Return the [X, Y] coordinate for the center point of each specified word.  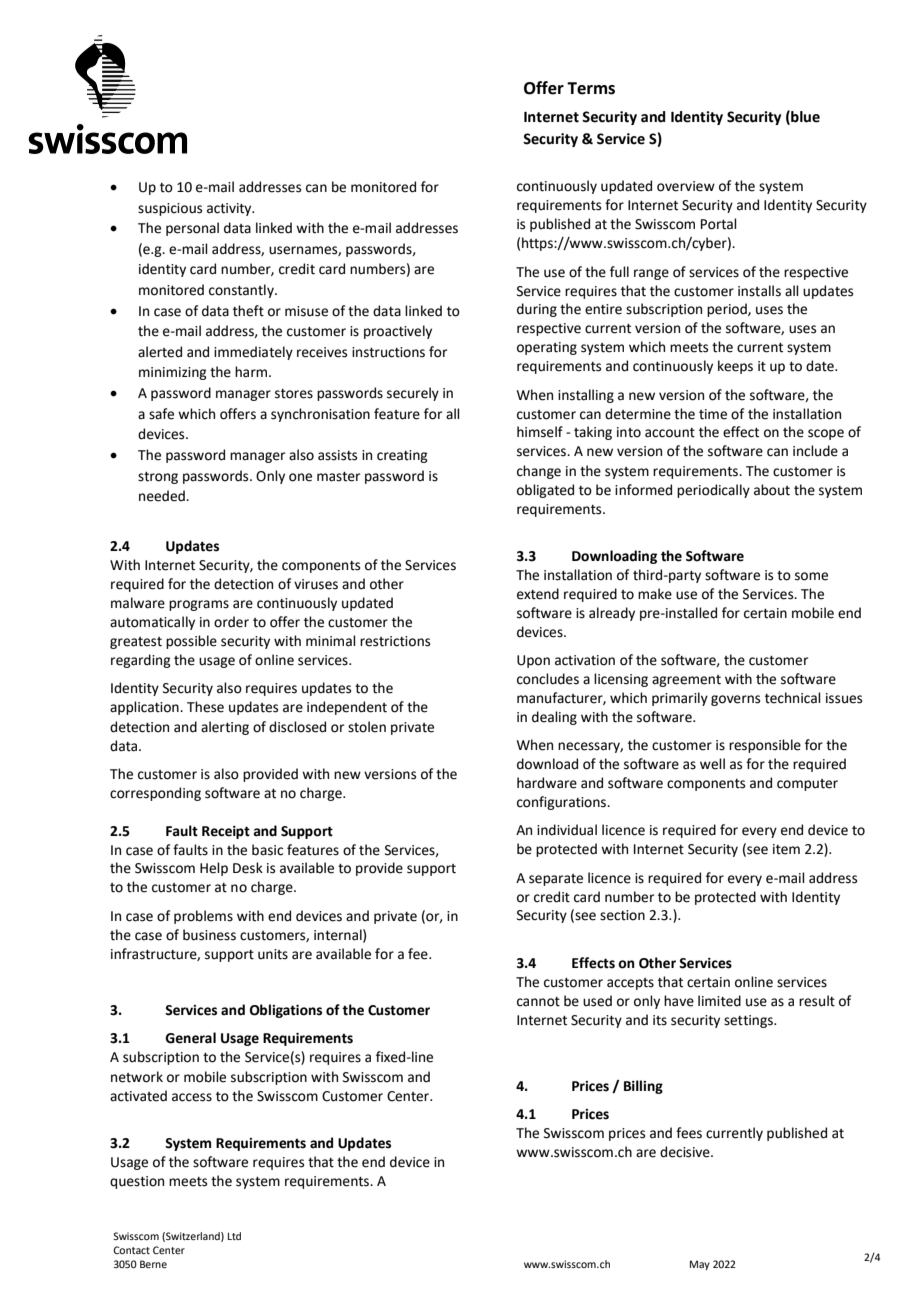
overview [686, 186]
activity [230, 209]
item [786, 849]
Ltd [234, 1236]
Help [214, 869]
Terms [591, 88]
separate [556, 880]
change [539, 472]
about [772, 490]
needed [163, 496]
